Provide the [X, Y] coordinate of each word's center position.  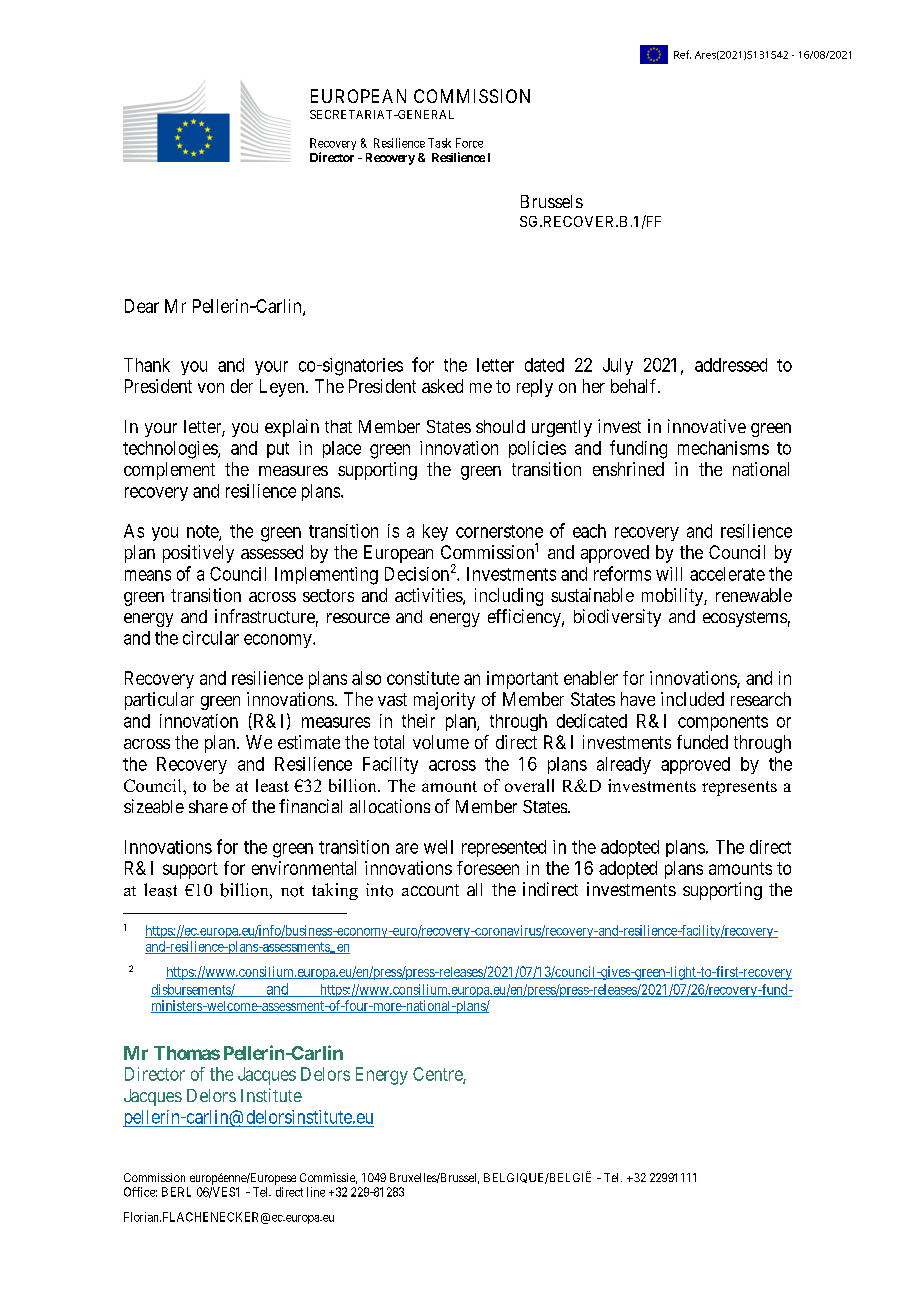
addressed [731, 365]
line [316, 1192]
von [211, 388]
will [669, 574]
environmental [304, 868]
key [435, 532]
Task [439, 143]
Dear [142, 306]
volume [441, 742]
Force [469, 143]
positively [198, 554]
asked [442, 386]
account [430, 890]
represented [504, 848]
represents [739, 788]
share [208, 806]
